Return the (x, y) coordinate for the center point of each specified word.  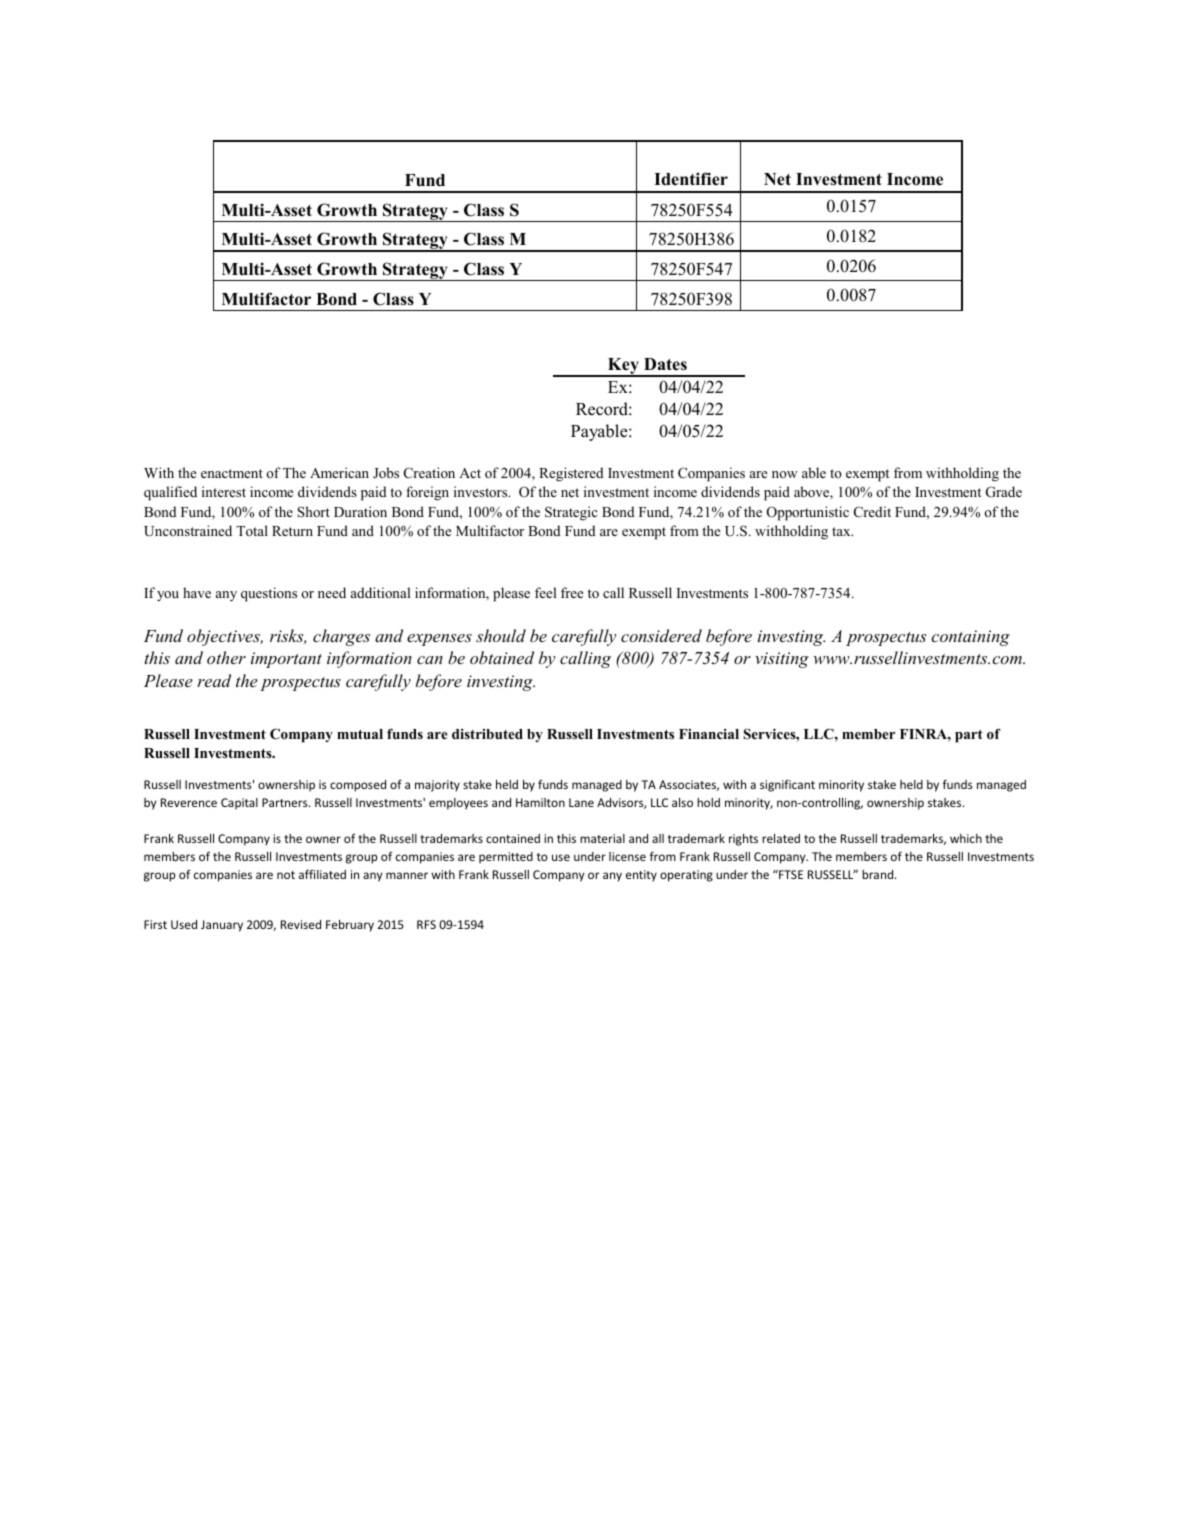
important (286, 660)
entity (641, 876)
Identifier (691, 179)
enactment (232, 473)
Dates (665, 364)
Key (623, 367)
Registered (571, 474)
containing (970, 638)
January (222, 926)
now (785, 474)
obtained (502, 657)
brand (879, 874)
